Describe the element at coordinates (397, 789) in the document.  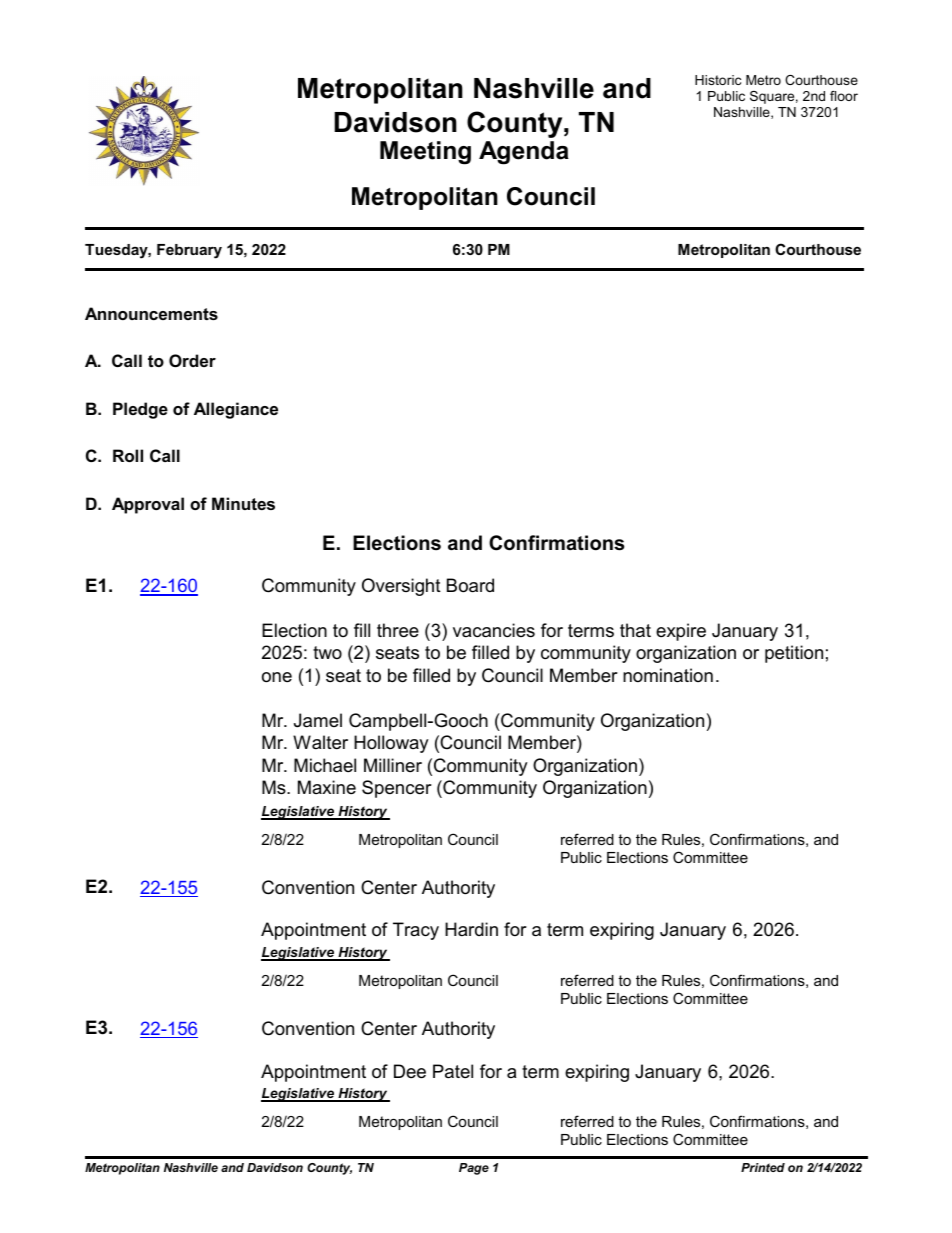
I see `Spencer` at that location.
